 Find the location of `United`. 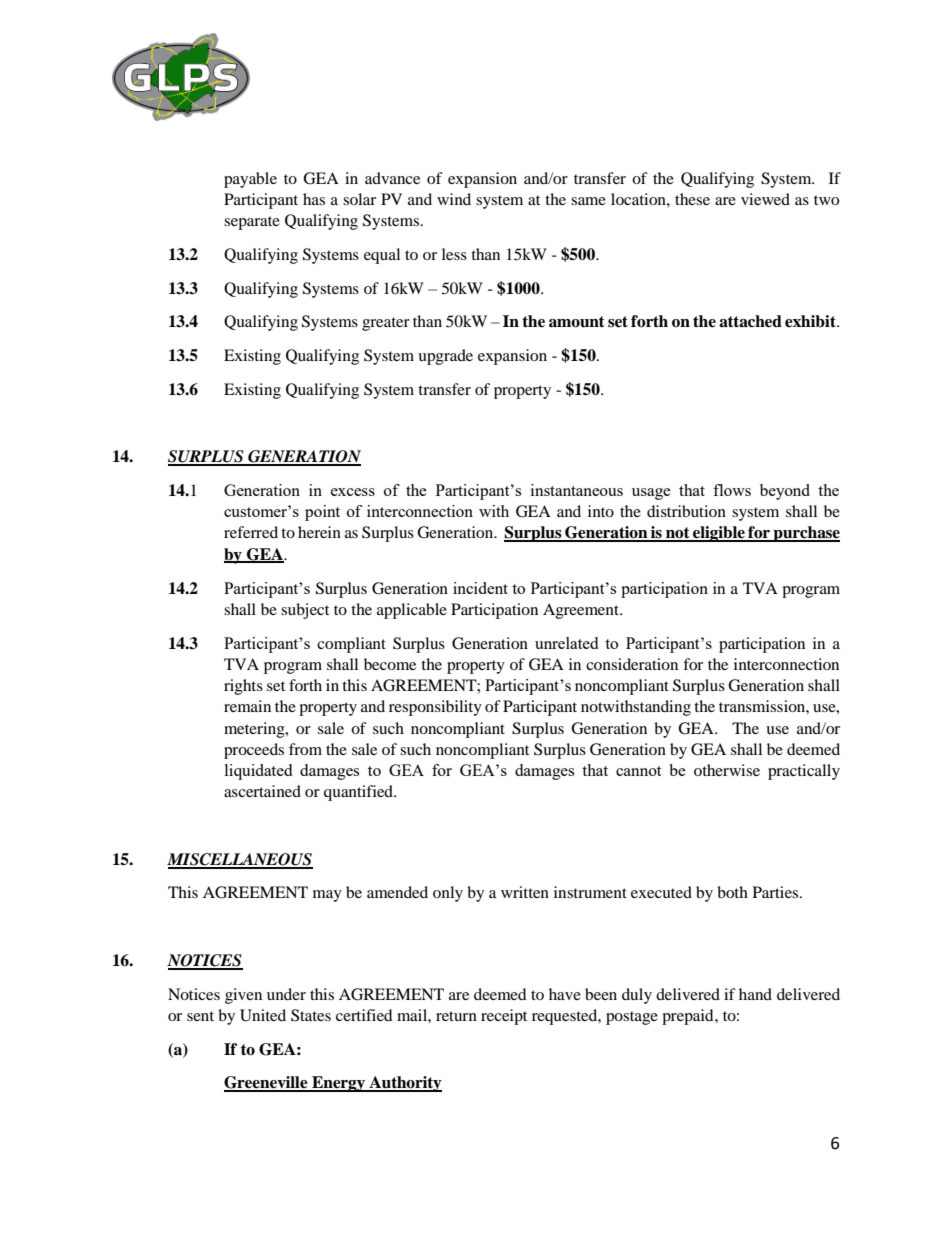

United is located at coordinates (263, 1015).
